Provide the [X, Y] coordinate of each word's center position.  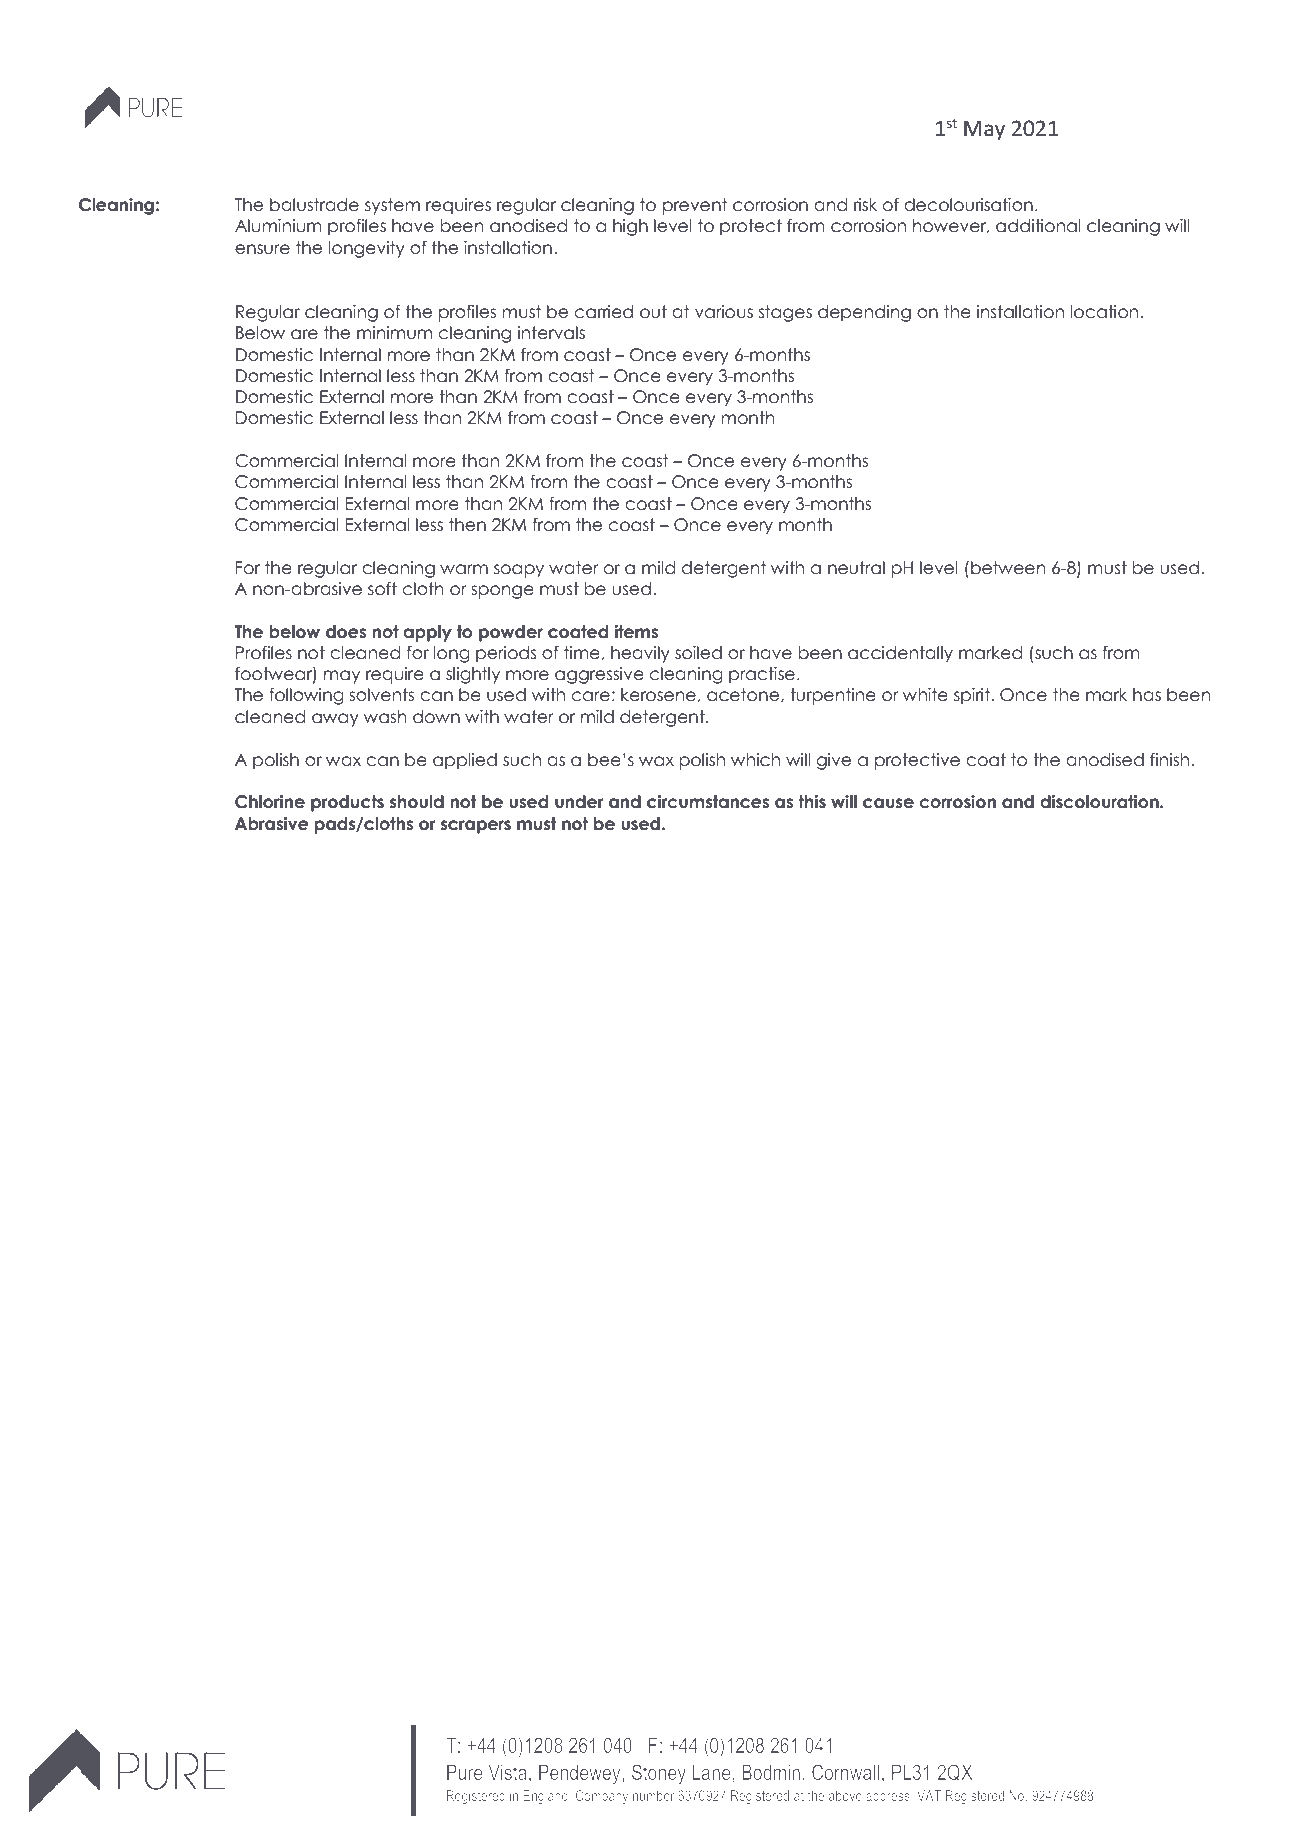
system [392, 206]
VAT [929, 1795]
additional [1038, 226]
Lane [711, 1772]
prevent [695, 206]
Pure [464, 1772]
